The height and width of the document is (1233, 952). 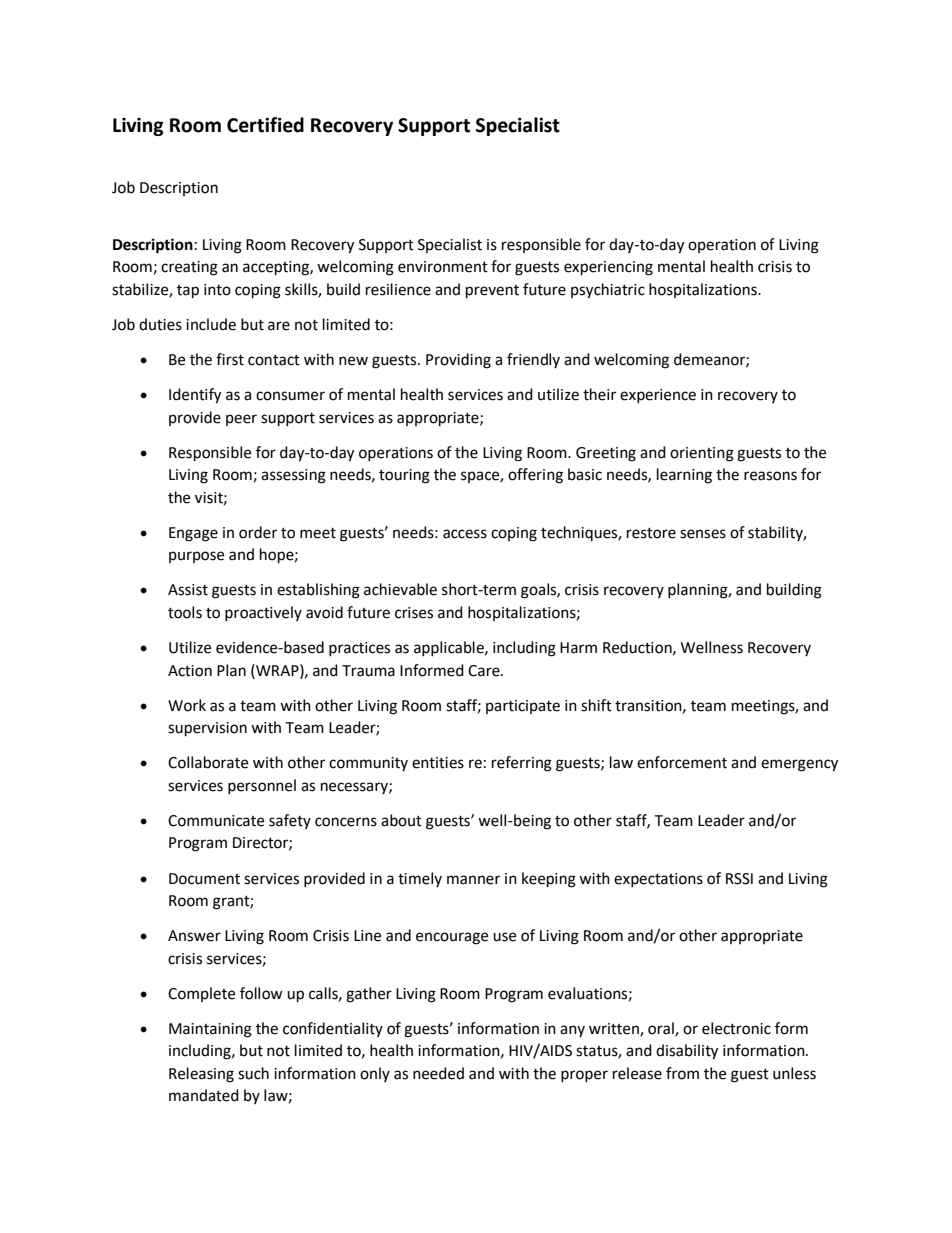 I want to click on such, so click(x=253, y=1073).
